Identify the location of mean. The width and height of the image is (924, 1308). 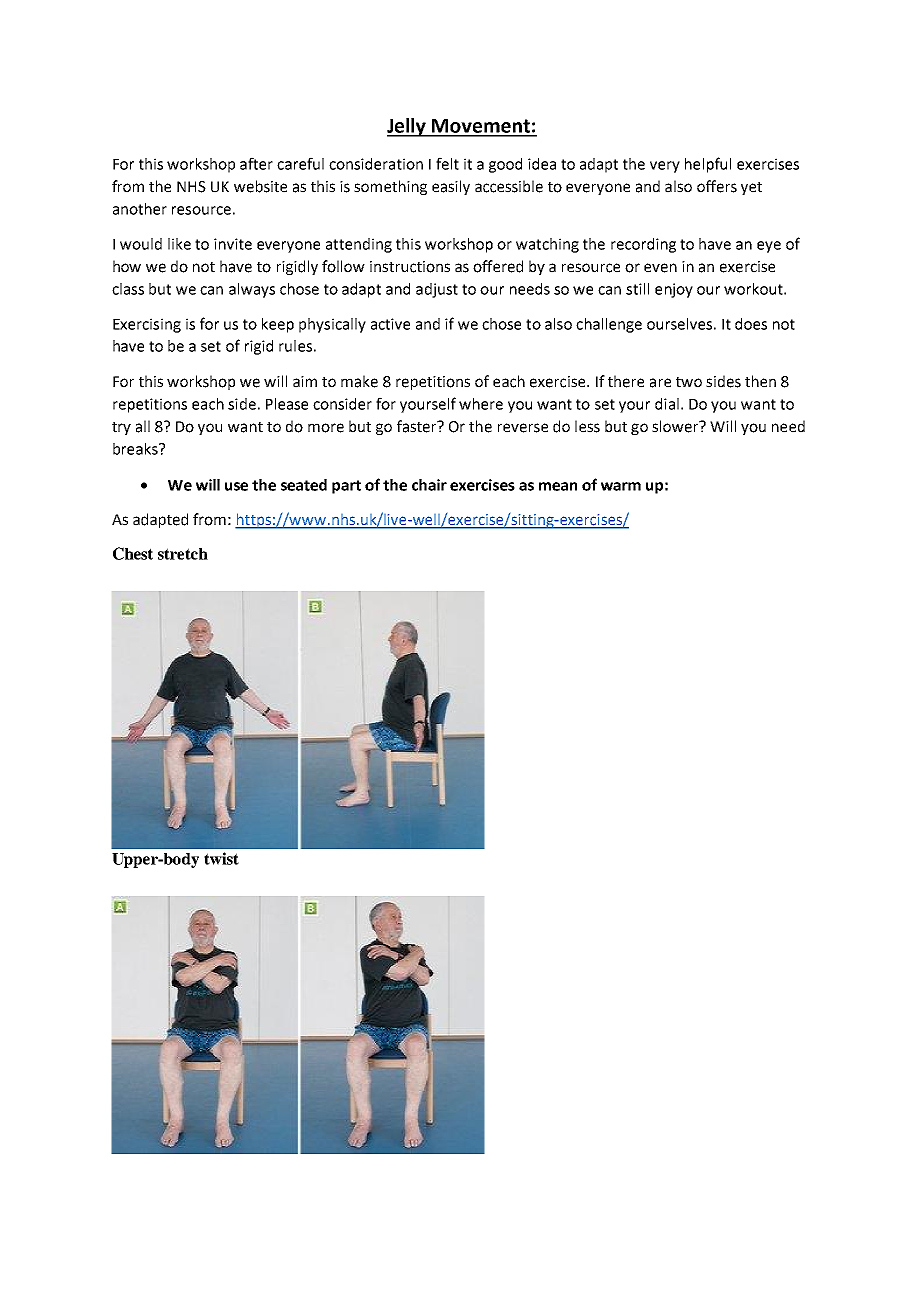
(558, 486).
